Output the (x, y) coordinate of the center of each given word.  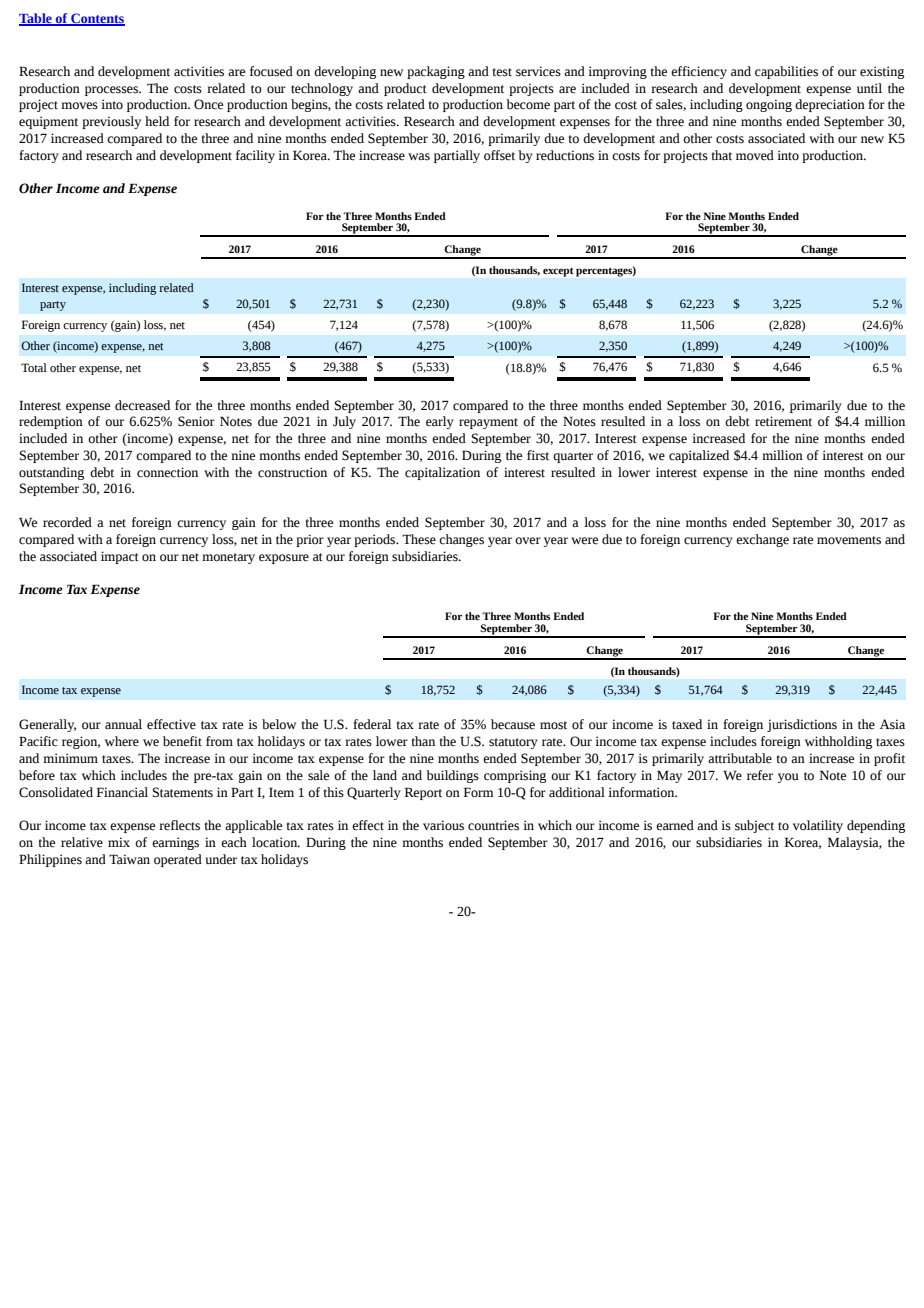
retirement (783, 421)
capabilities (786, 72)
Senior (196, 421)
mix (119, 842)
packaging (436, 72)
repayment (488, 423)
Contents (97, 19)
